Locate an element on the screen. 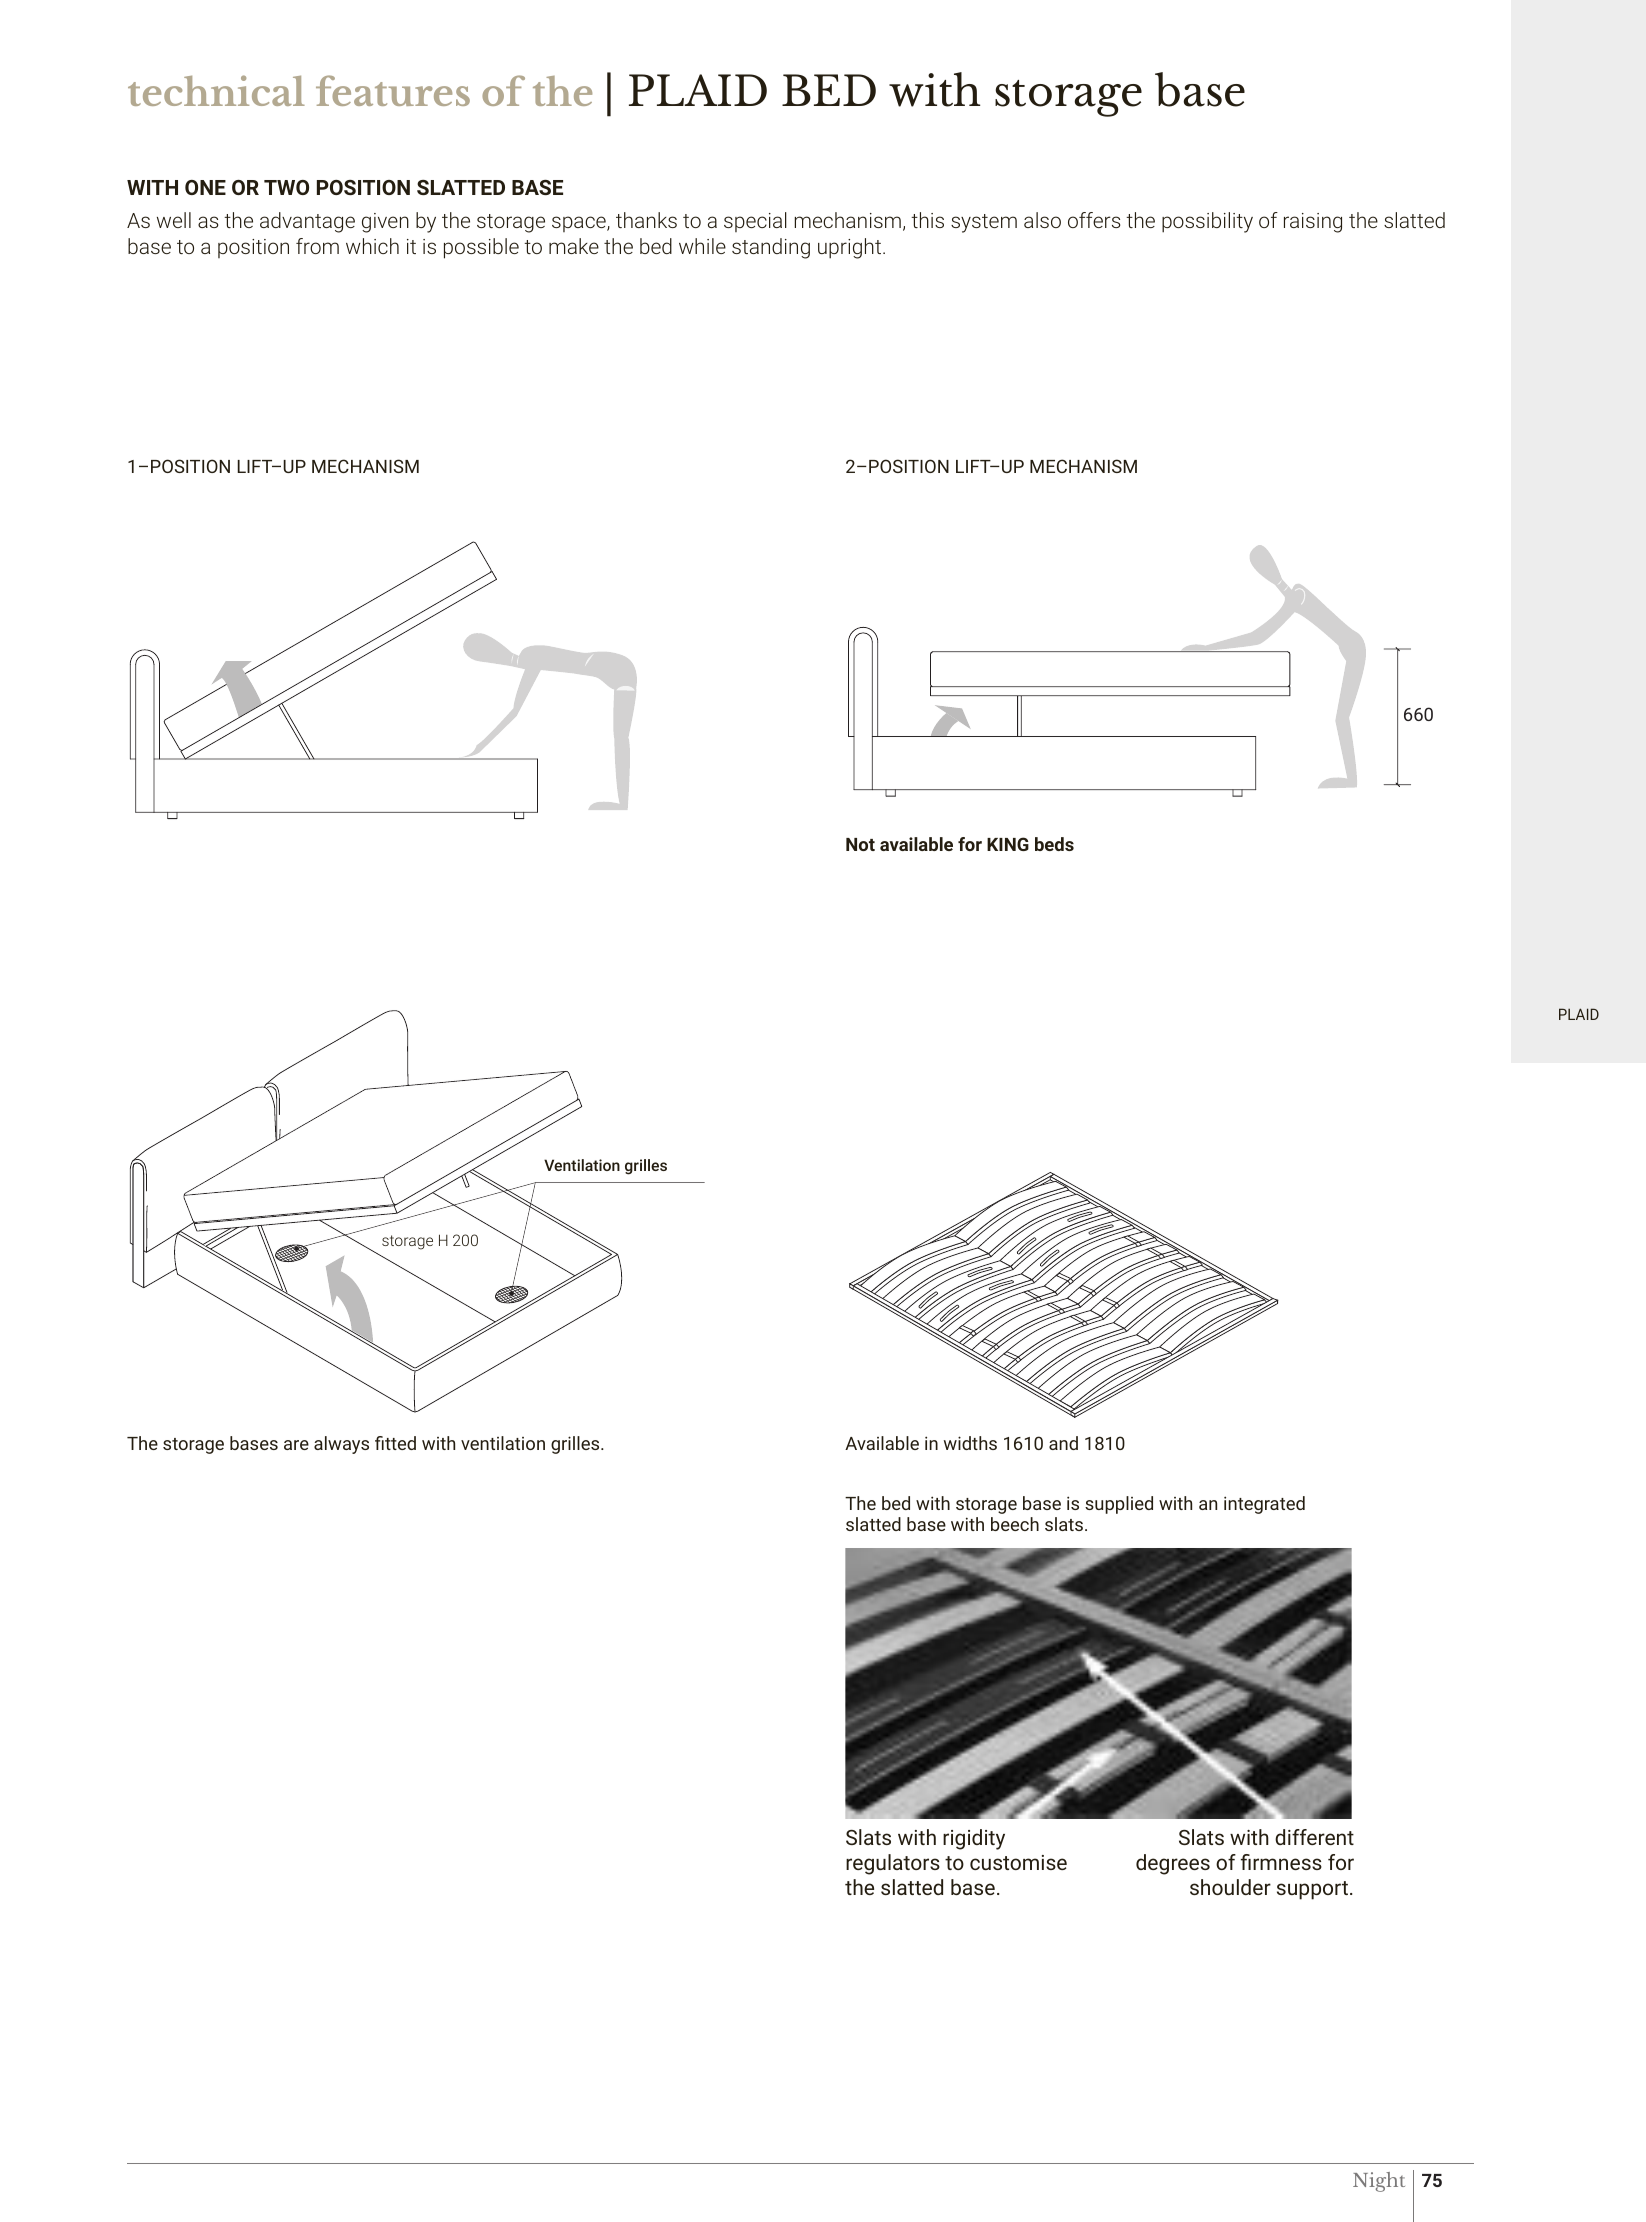 The height and width of the screenshot is (2222, 1646). TWO is located at coordinates (286, 187).
